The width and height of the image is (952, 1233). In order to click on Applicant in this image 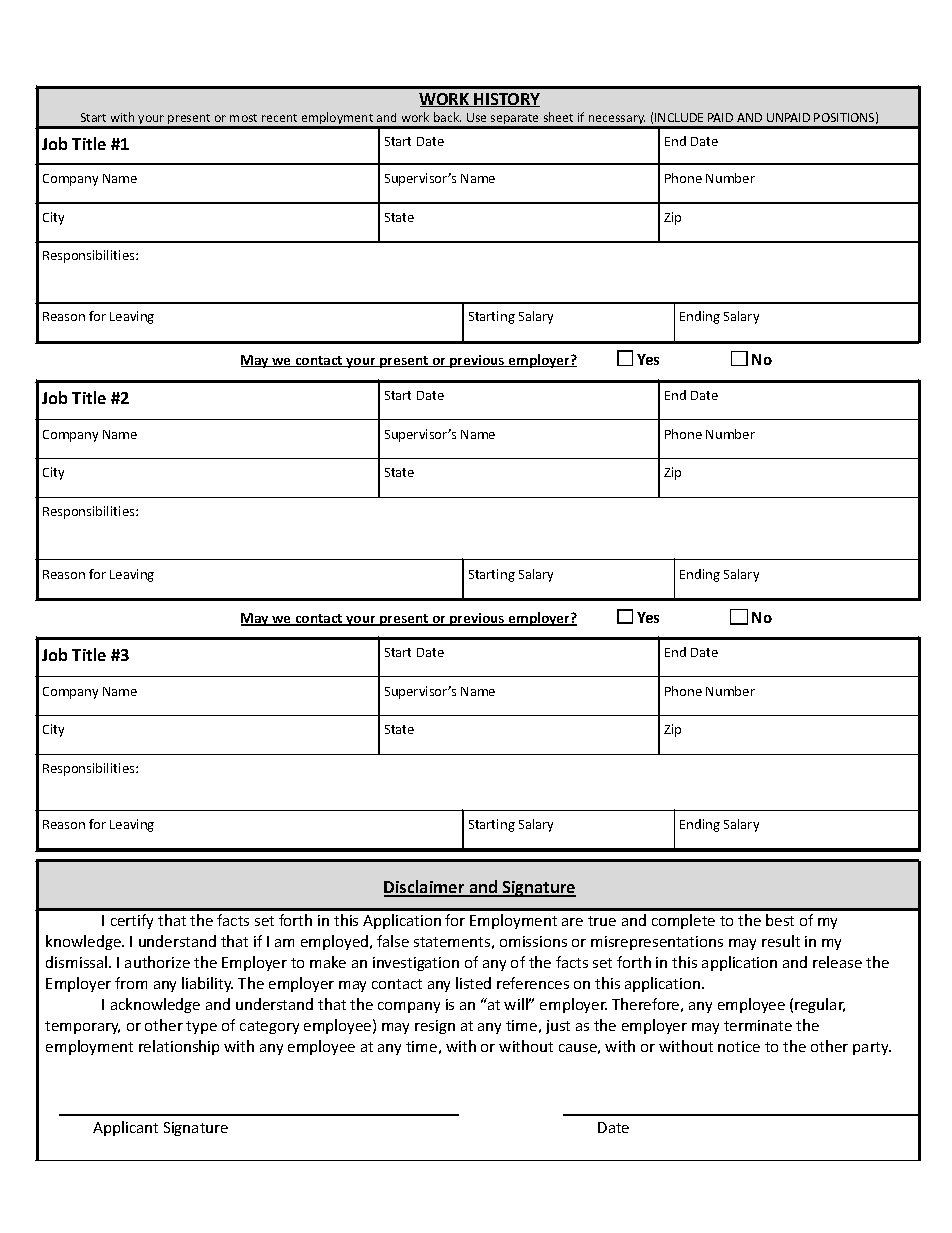, I will do `click(125, 1128)`.
